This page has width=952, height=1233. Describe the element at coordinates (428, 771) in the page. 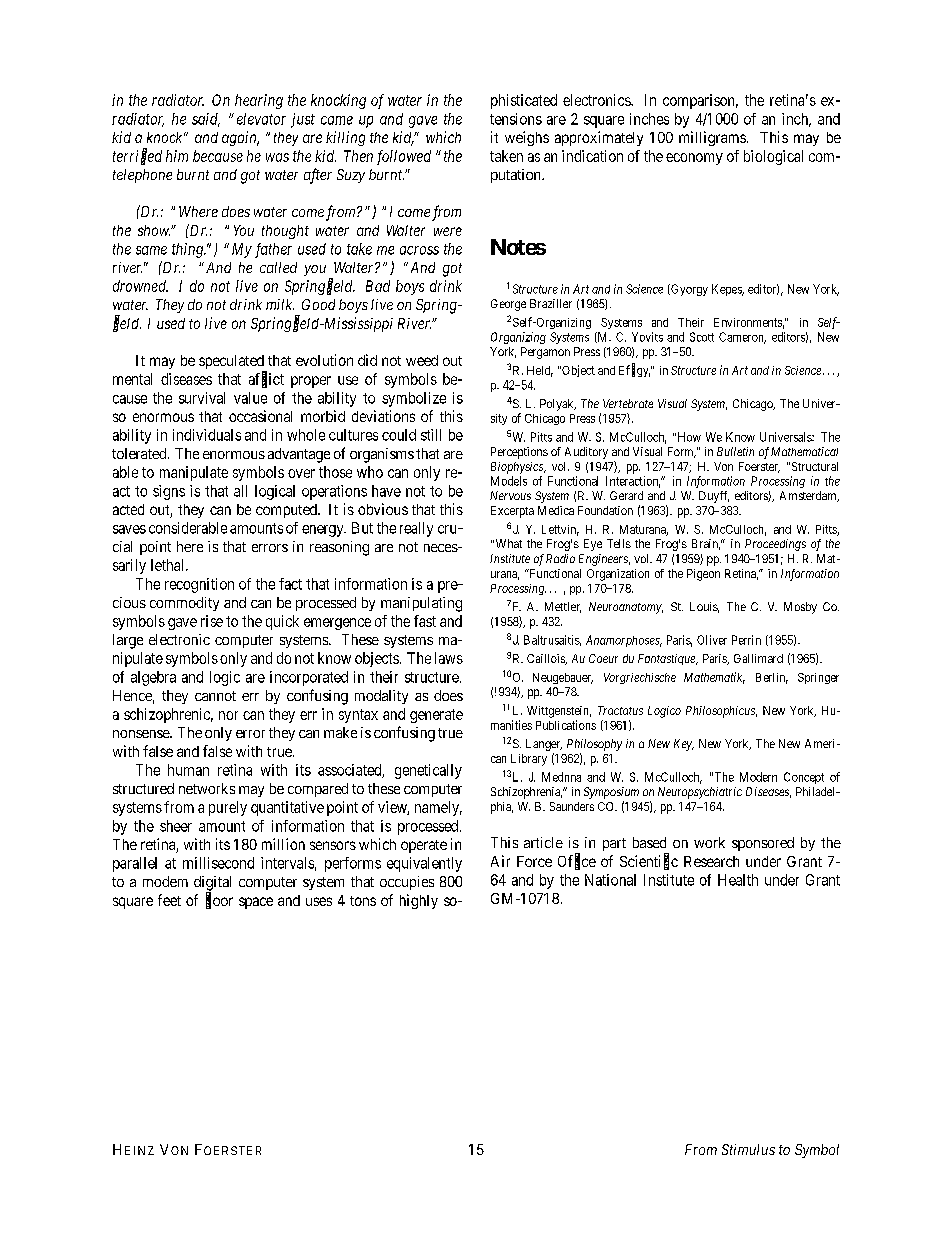

I see `genetically` at that location.
